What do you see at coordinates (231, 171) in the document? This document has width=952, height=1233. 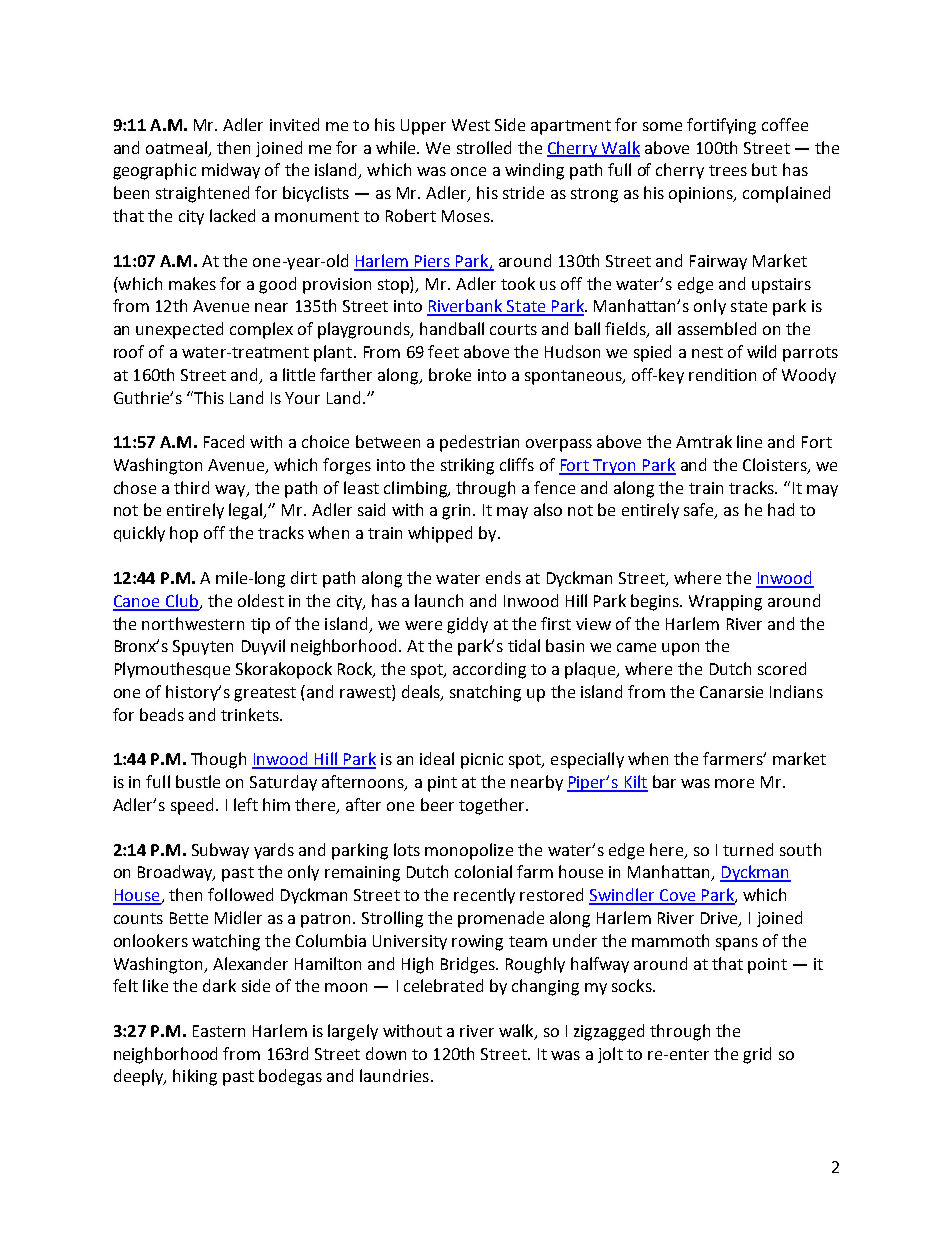 I see `midway` at bounding box center [231, 171].
